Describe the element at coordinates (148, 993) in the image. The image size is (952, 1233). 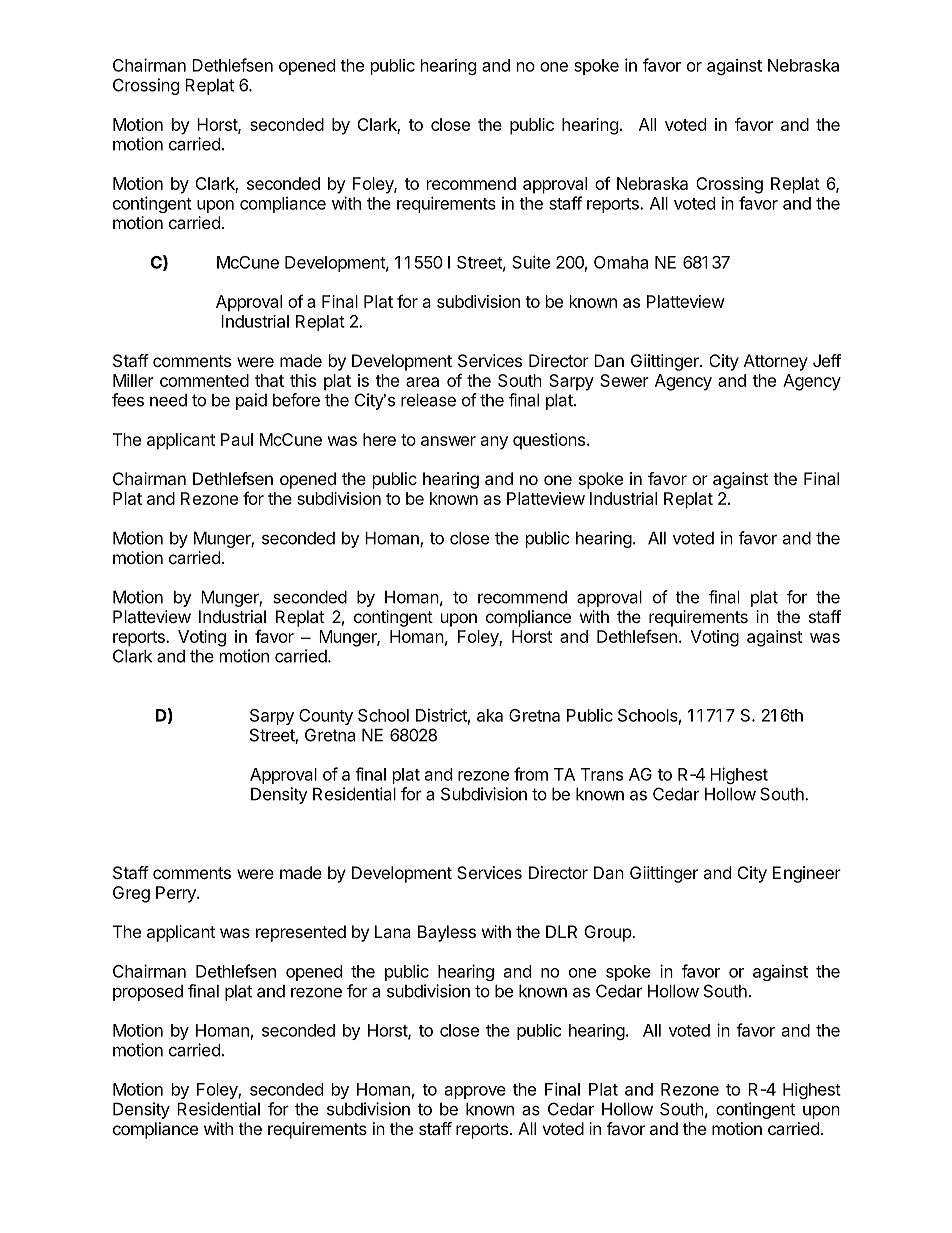
I see `proposed` at that location.
